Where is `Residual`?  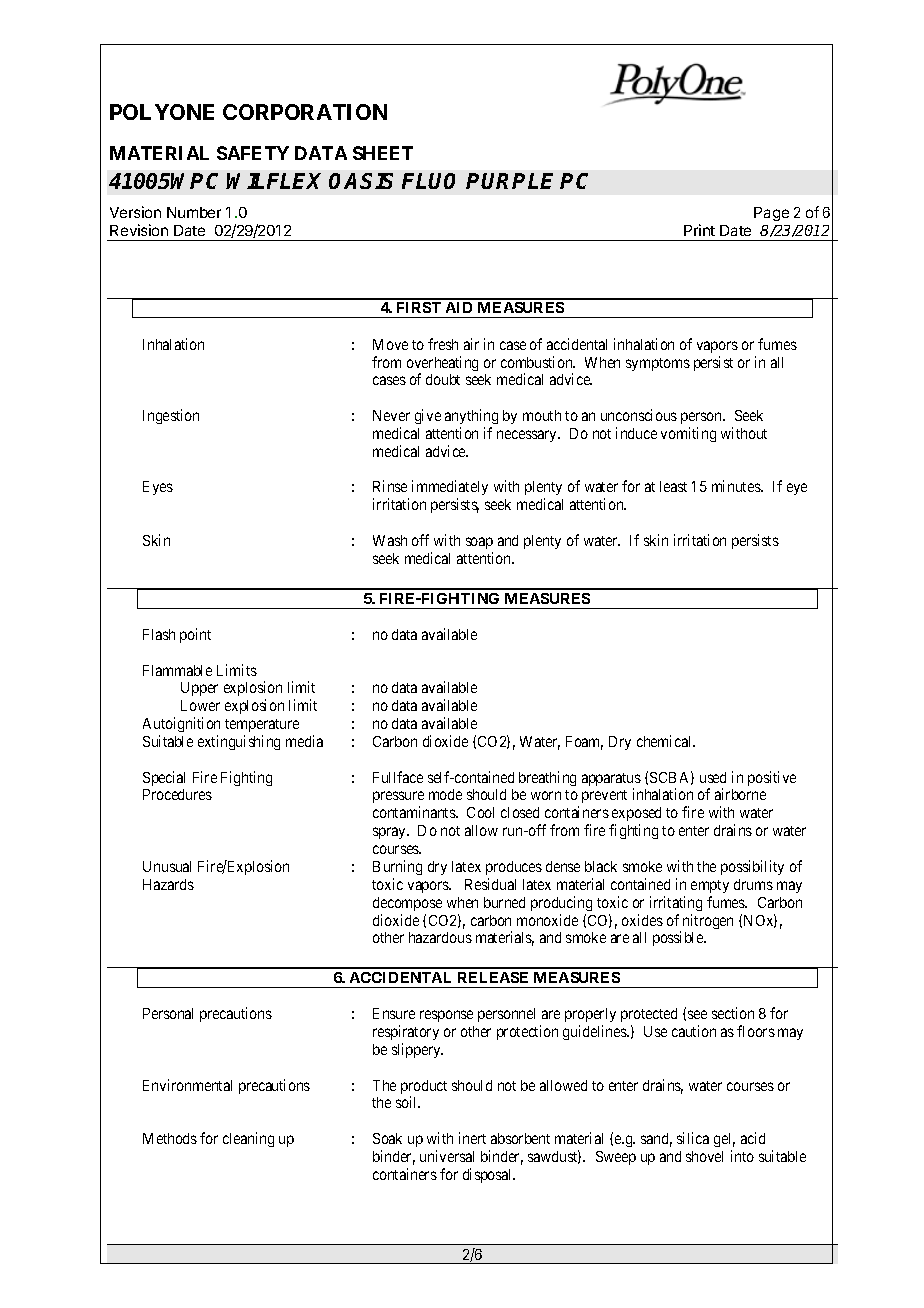 Residual is located at coordinates (490, 884).
